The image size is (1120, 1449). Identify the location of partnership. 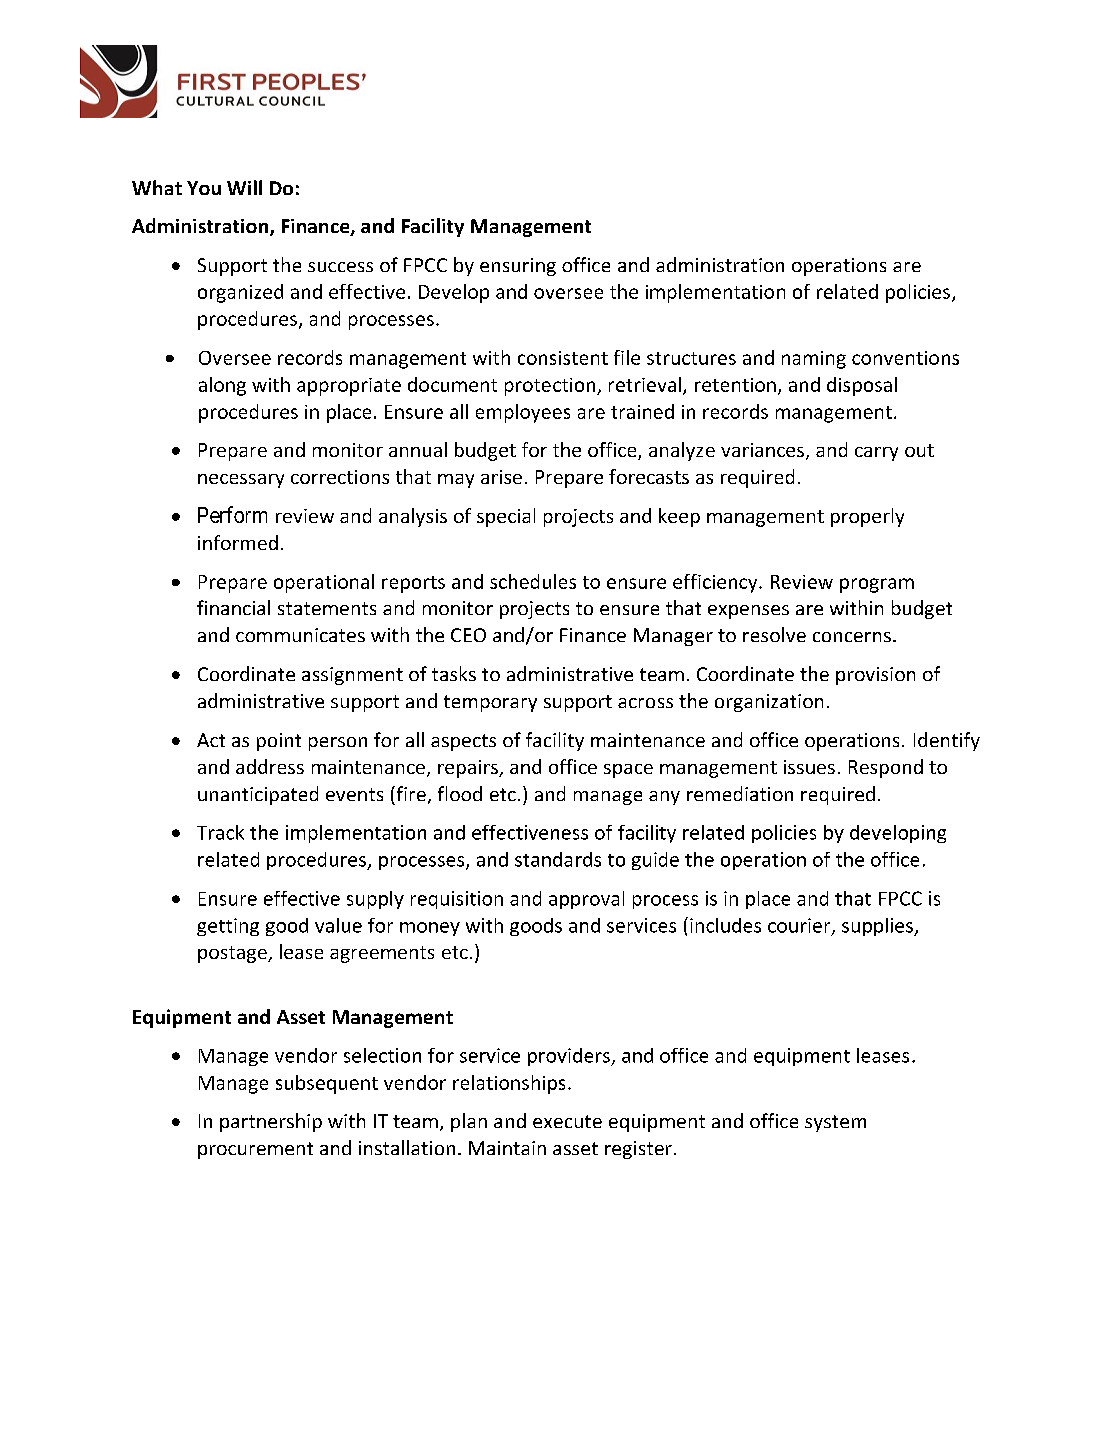
(271, 1122).
